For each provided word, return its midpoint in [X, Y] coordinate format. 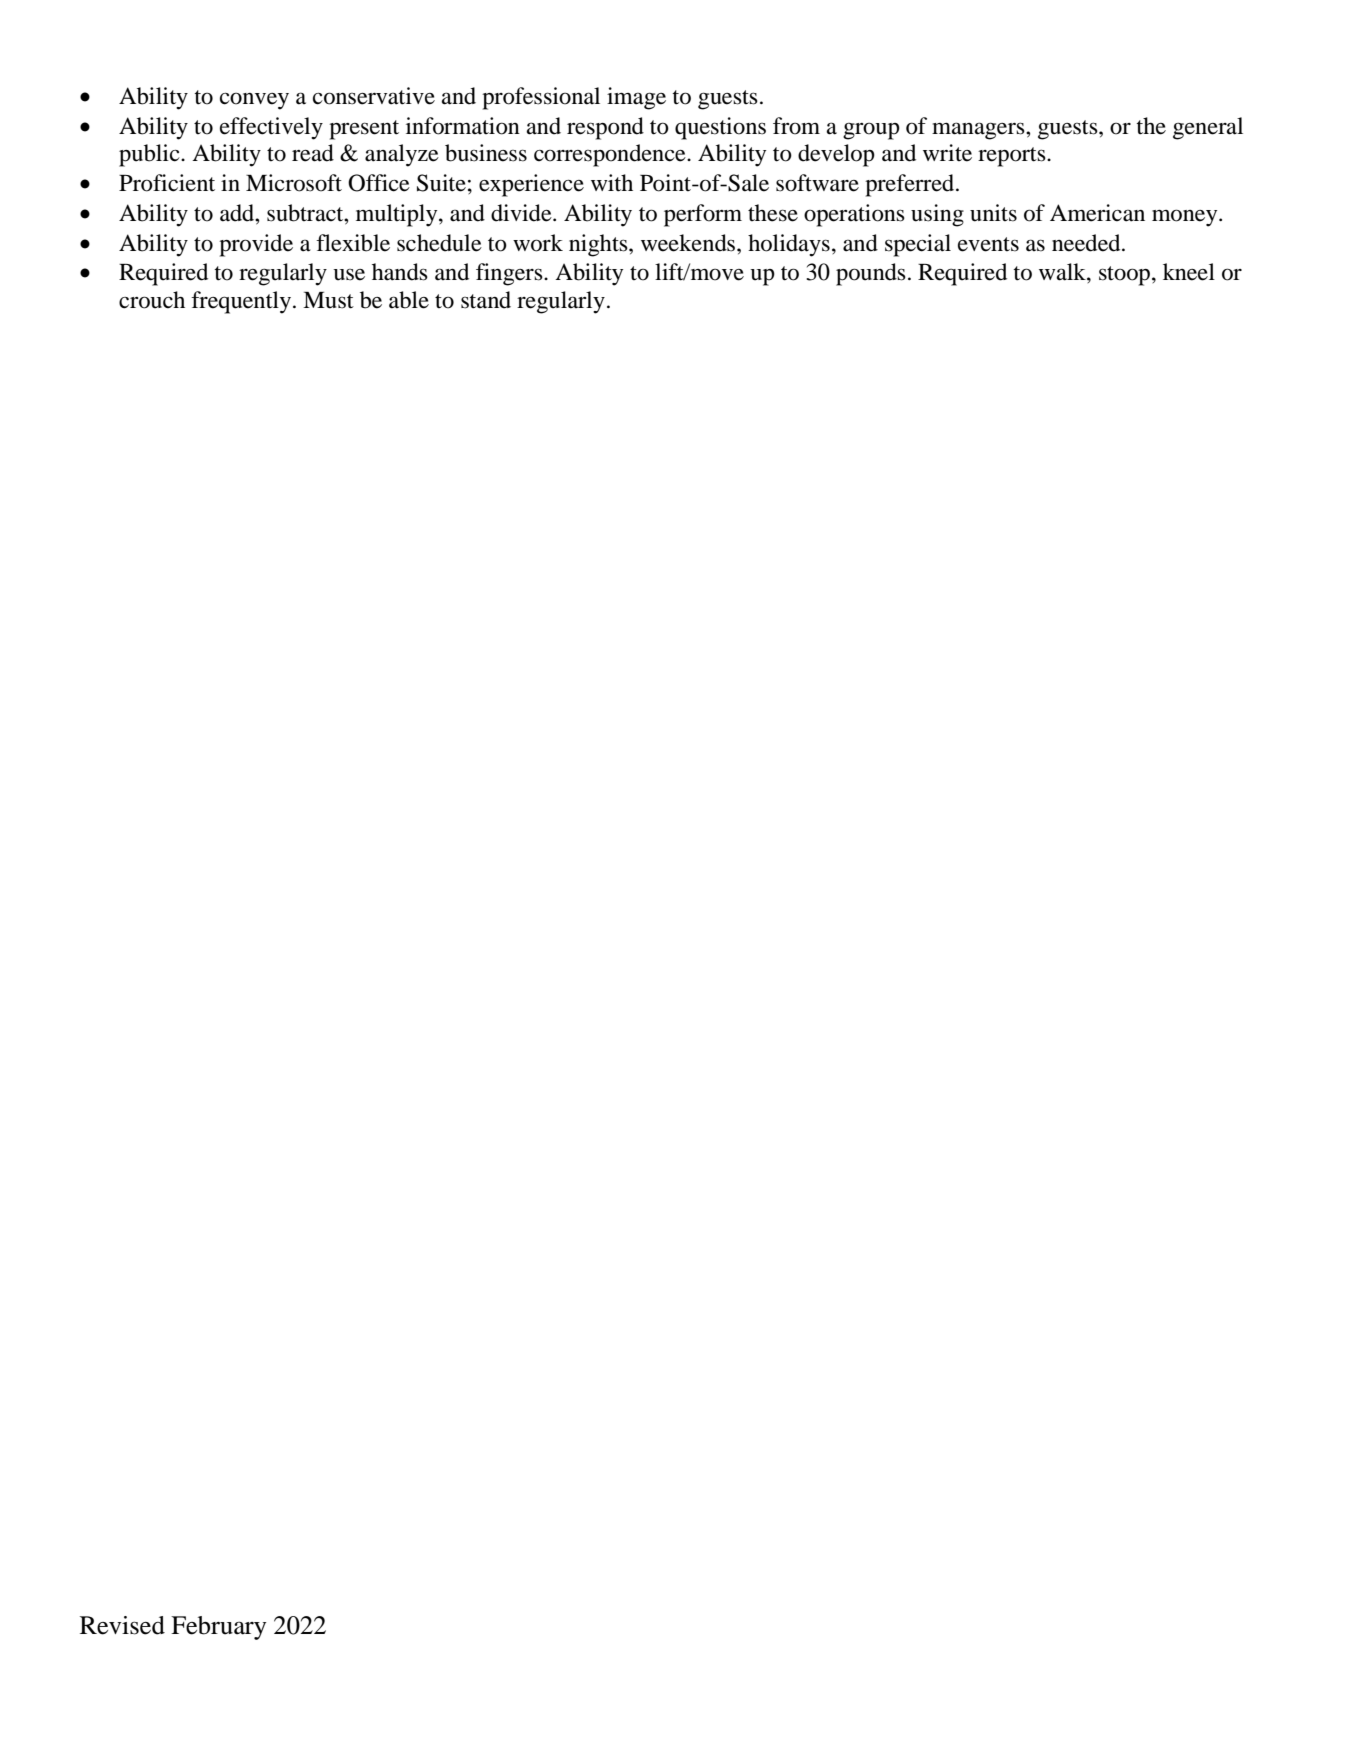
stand [486, 300]
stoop [1124, 276]
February [218, 1628]
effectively [271, 128]
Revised [122, 1625]
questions [720, 128]
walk [1063, 272]
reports [1013, 157]
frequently [241, 302]
